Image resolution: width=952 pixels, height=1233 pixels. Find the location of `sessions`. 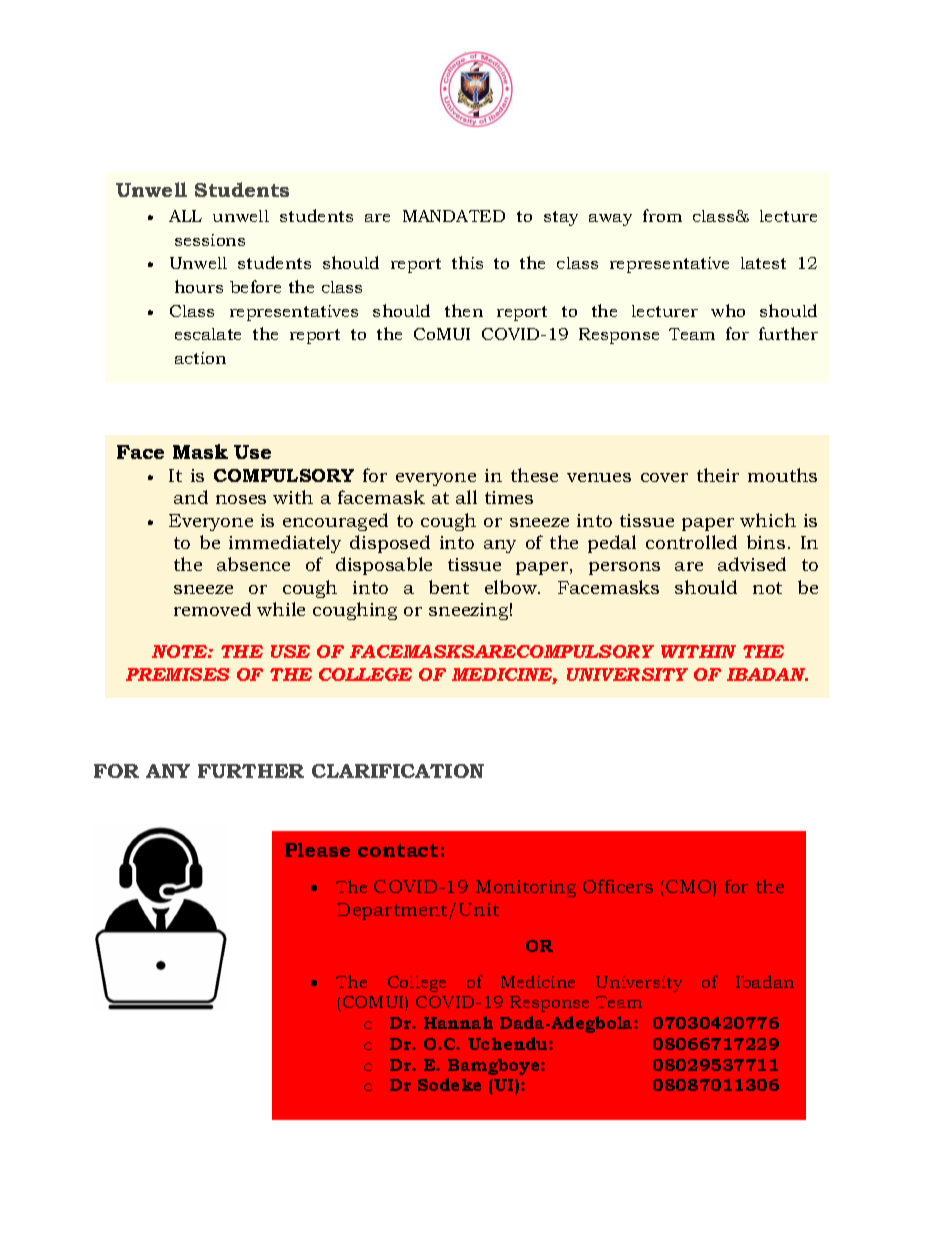

sessions is located at coordinates (210, 240).
